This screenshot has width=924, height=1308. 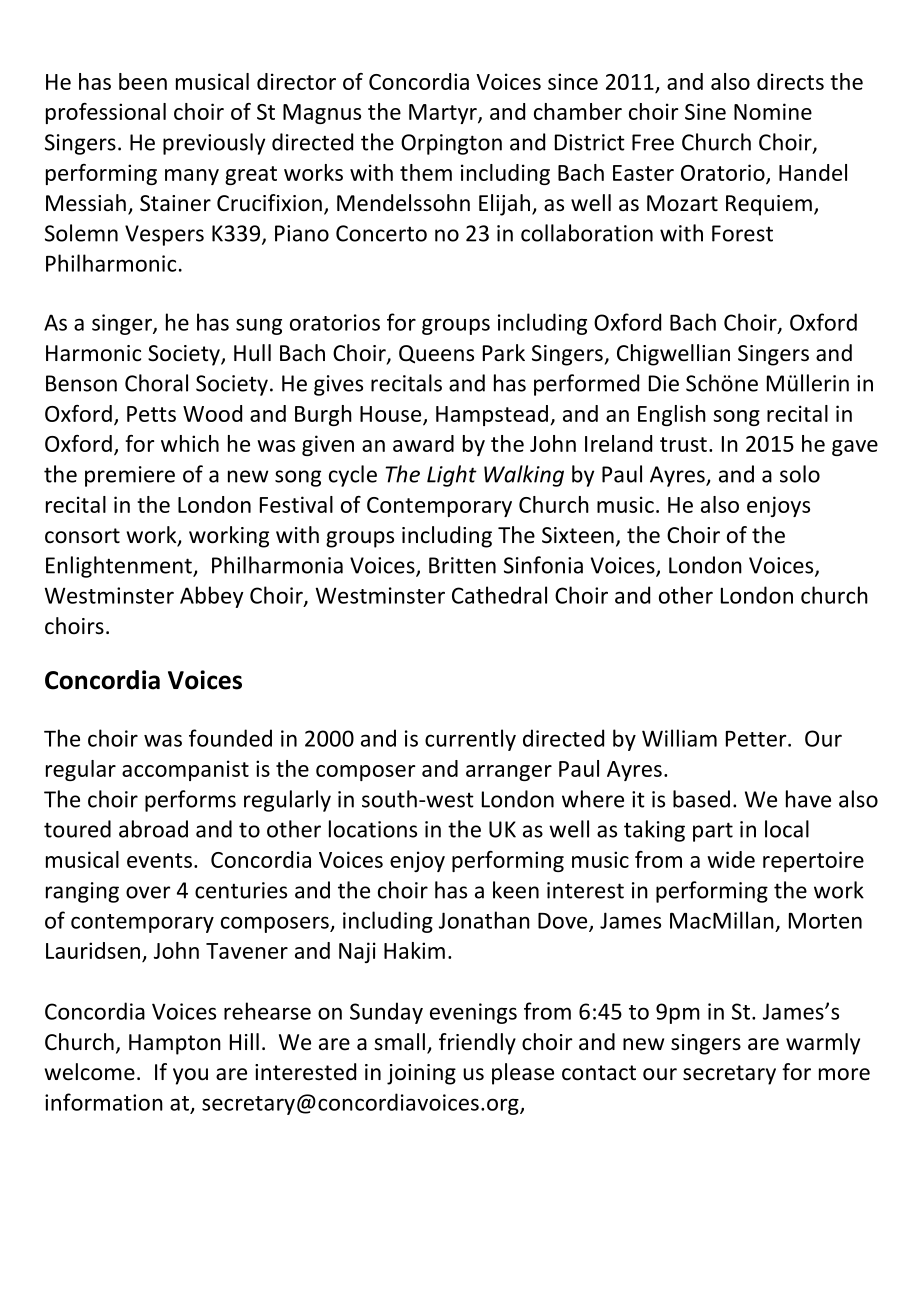 I want to click on Petter, so click(x=757, y=739).
